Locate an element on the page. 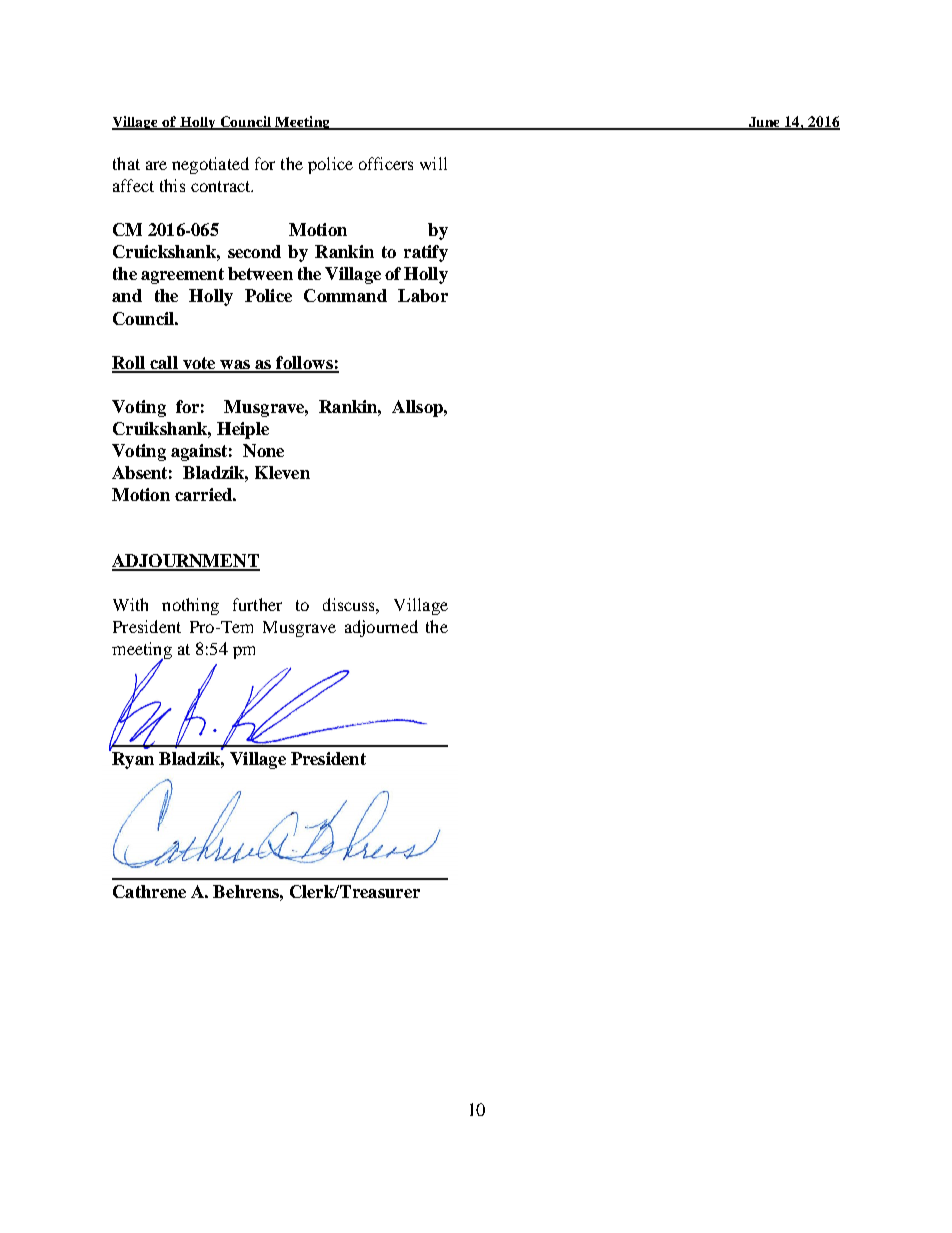 This page has height=1233, width=952. Kleven is located at coordinates (282, 472).
